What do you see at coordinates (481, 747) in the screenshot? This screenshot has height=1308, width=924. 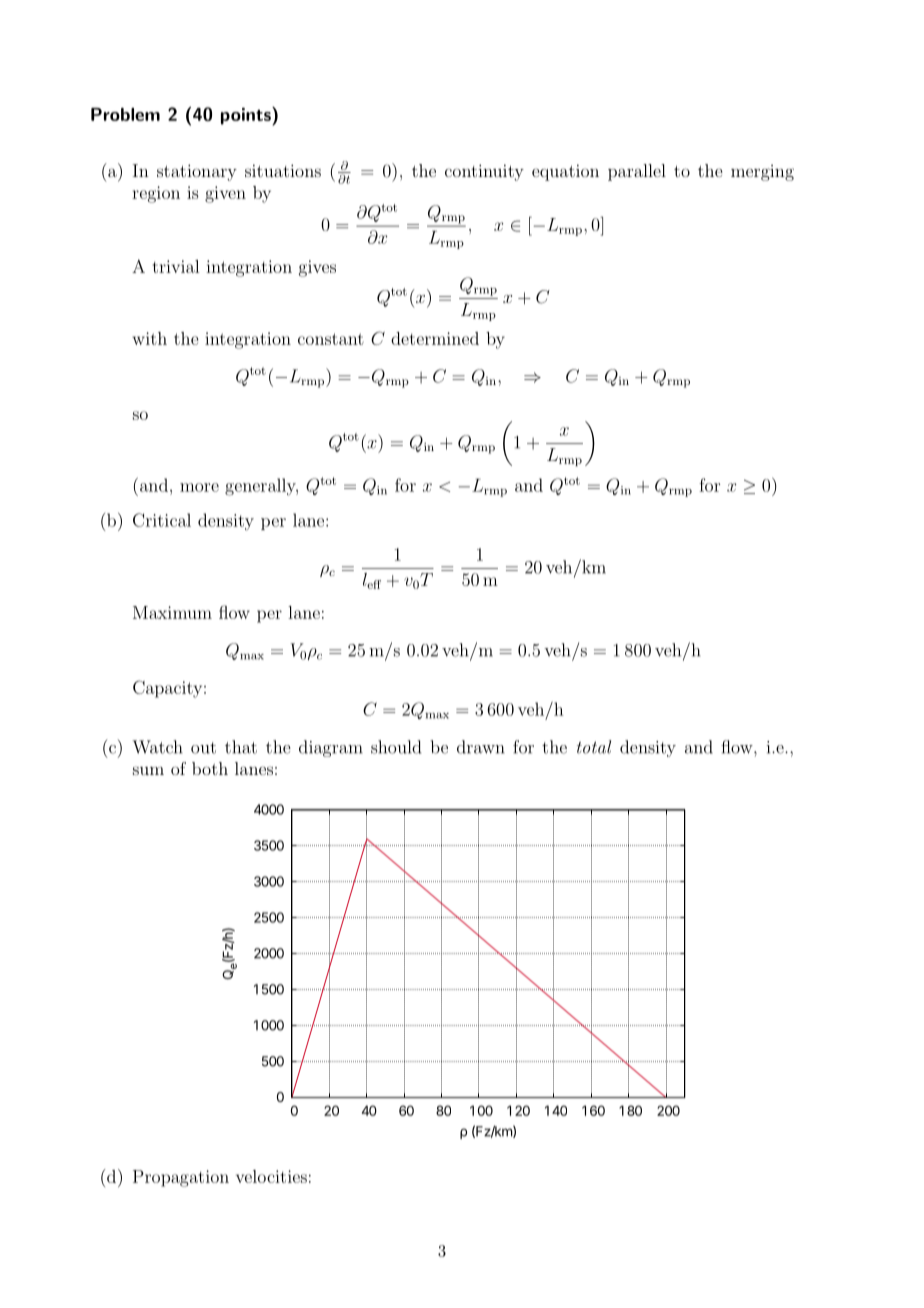 I see `drawn` at bounding box center [481, 747].
